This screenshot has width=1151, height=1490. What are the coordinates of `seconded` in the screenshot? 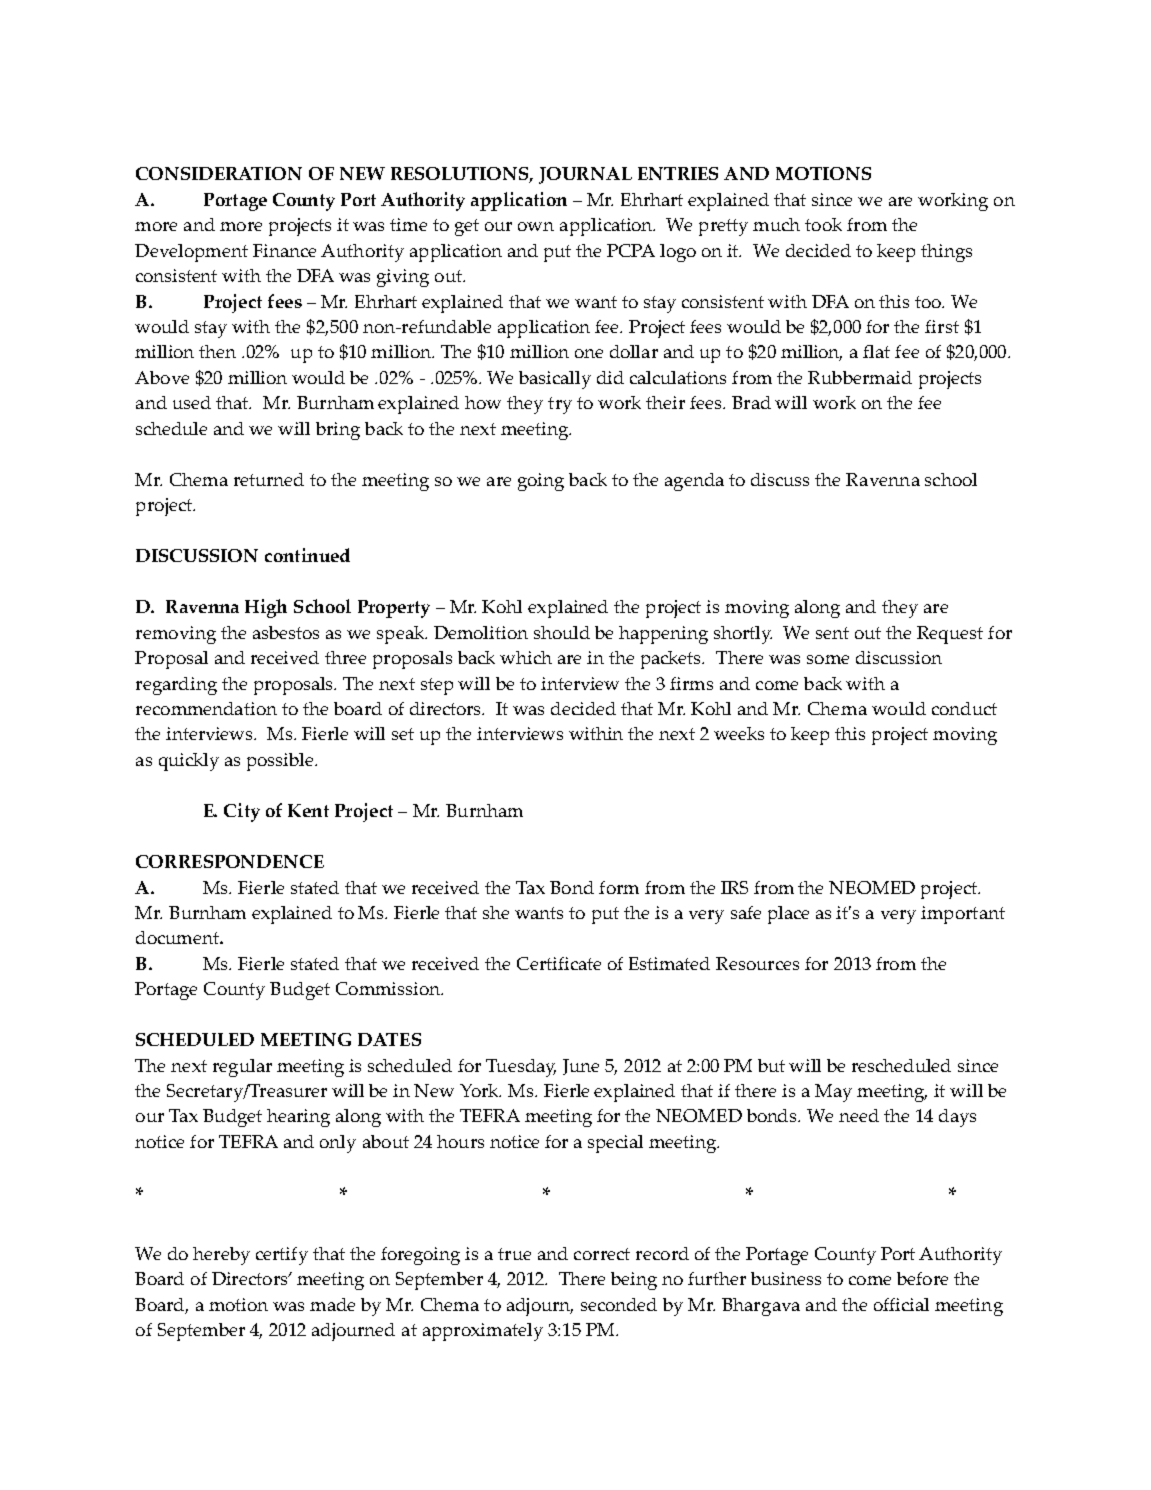 It's located at (619, 1304).
